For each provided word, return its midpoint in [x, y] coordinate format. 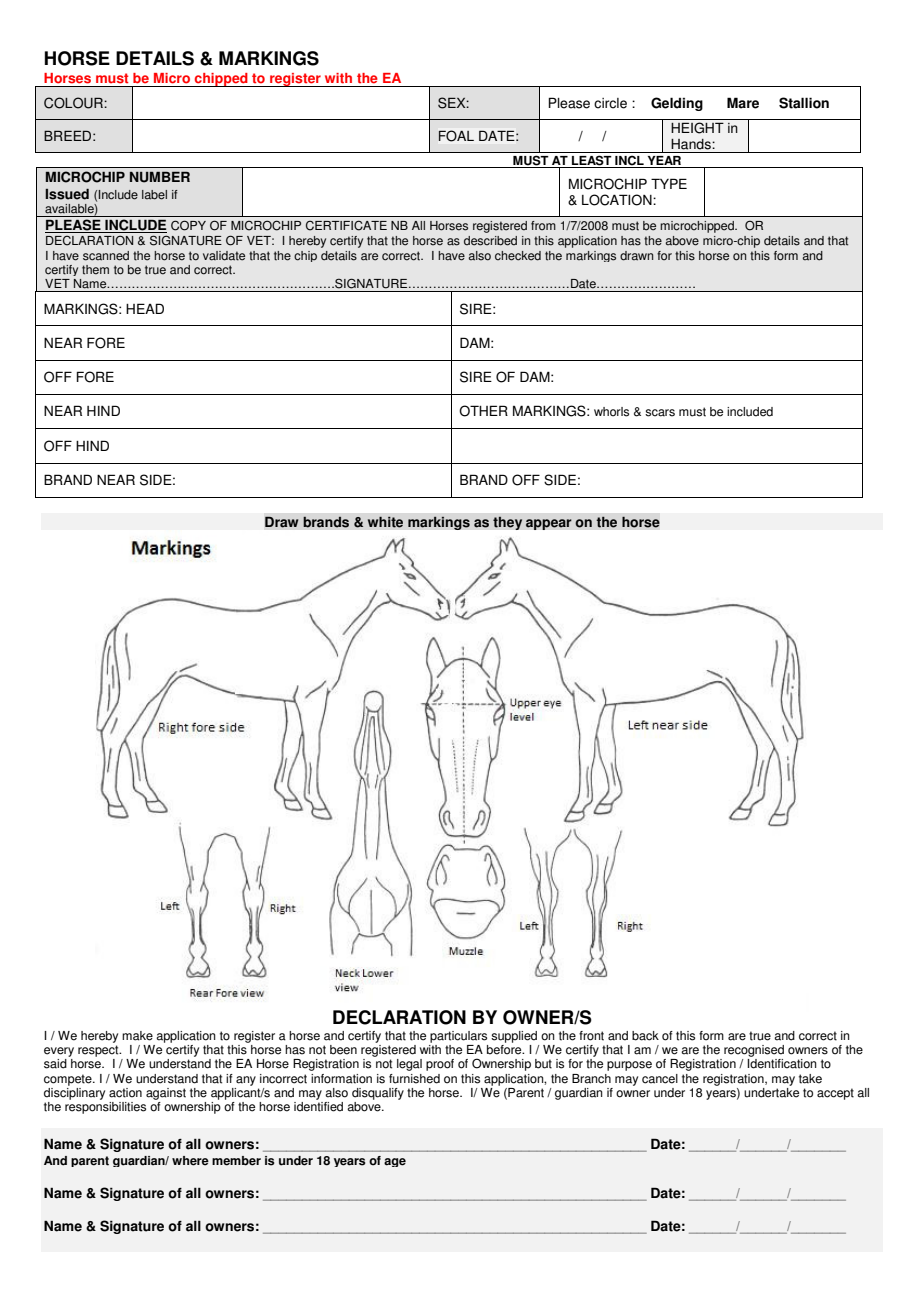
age [395, 1162]
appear [549, 524]
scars [660, 413]
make [137, 1036]
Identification [782, 1064]
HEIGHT [697, 128]
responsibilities [105, 1108]
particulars [458, 1037]
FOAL [456, 136]
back [645, 1036]
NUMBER [160, 177]
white [385, 522]
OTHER [483, 411]
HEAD [145, 308]
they [508, 523]
